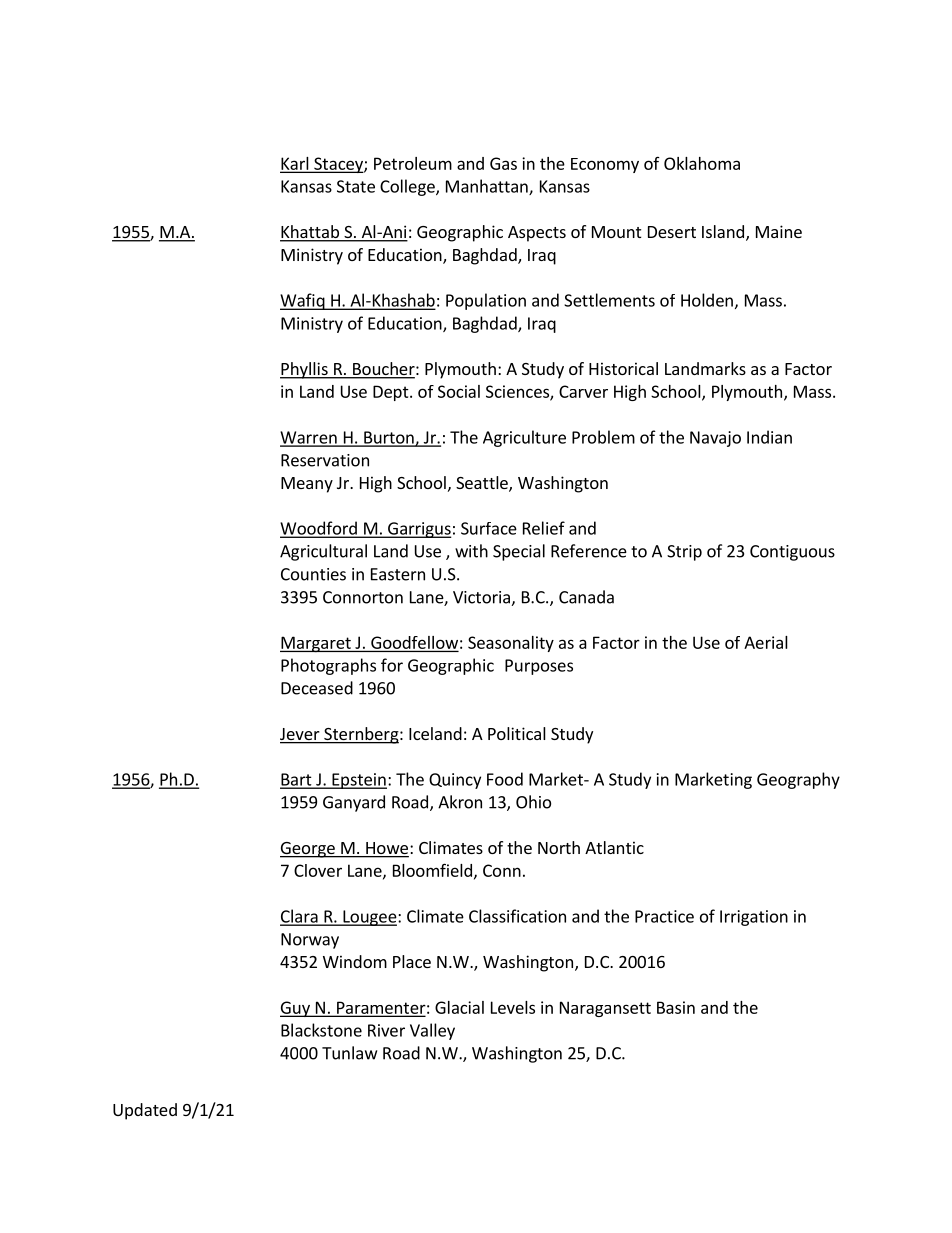 The height and width of the screenshot is (1233, 952). What do you see at coordinates (511, 644) in the screenshot?
I see `Seasonality` at bounding box center [511, 644].
